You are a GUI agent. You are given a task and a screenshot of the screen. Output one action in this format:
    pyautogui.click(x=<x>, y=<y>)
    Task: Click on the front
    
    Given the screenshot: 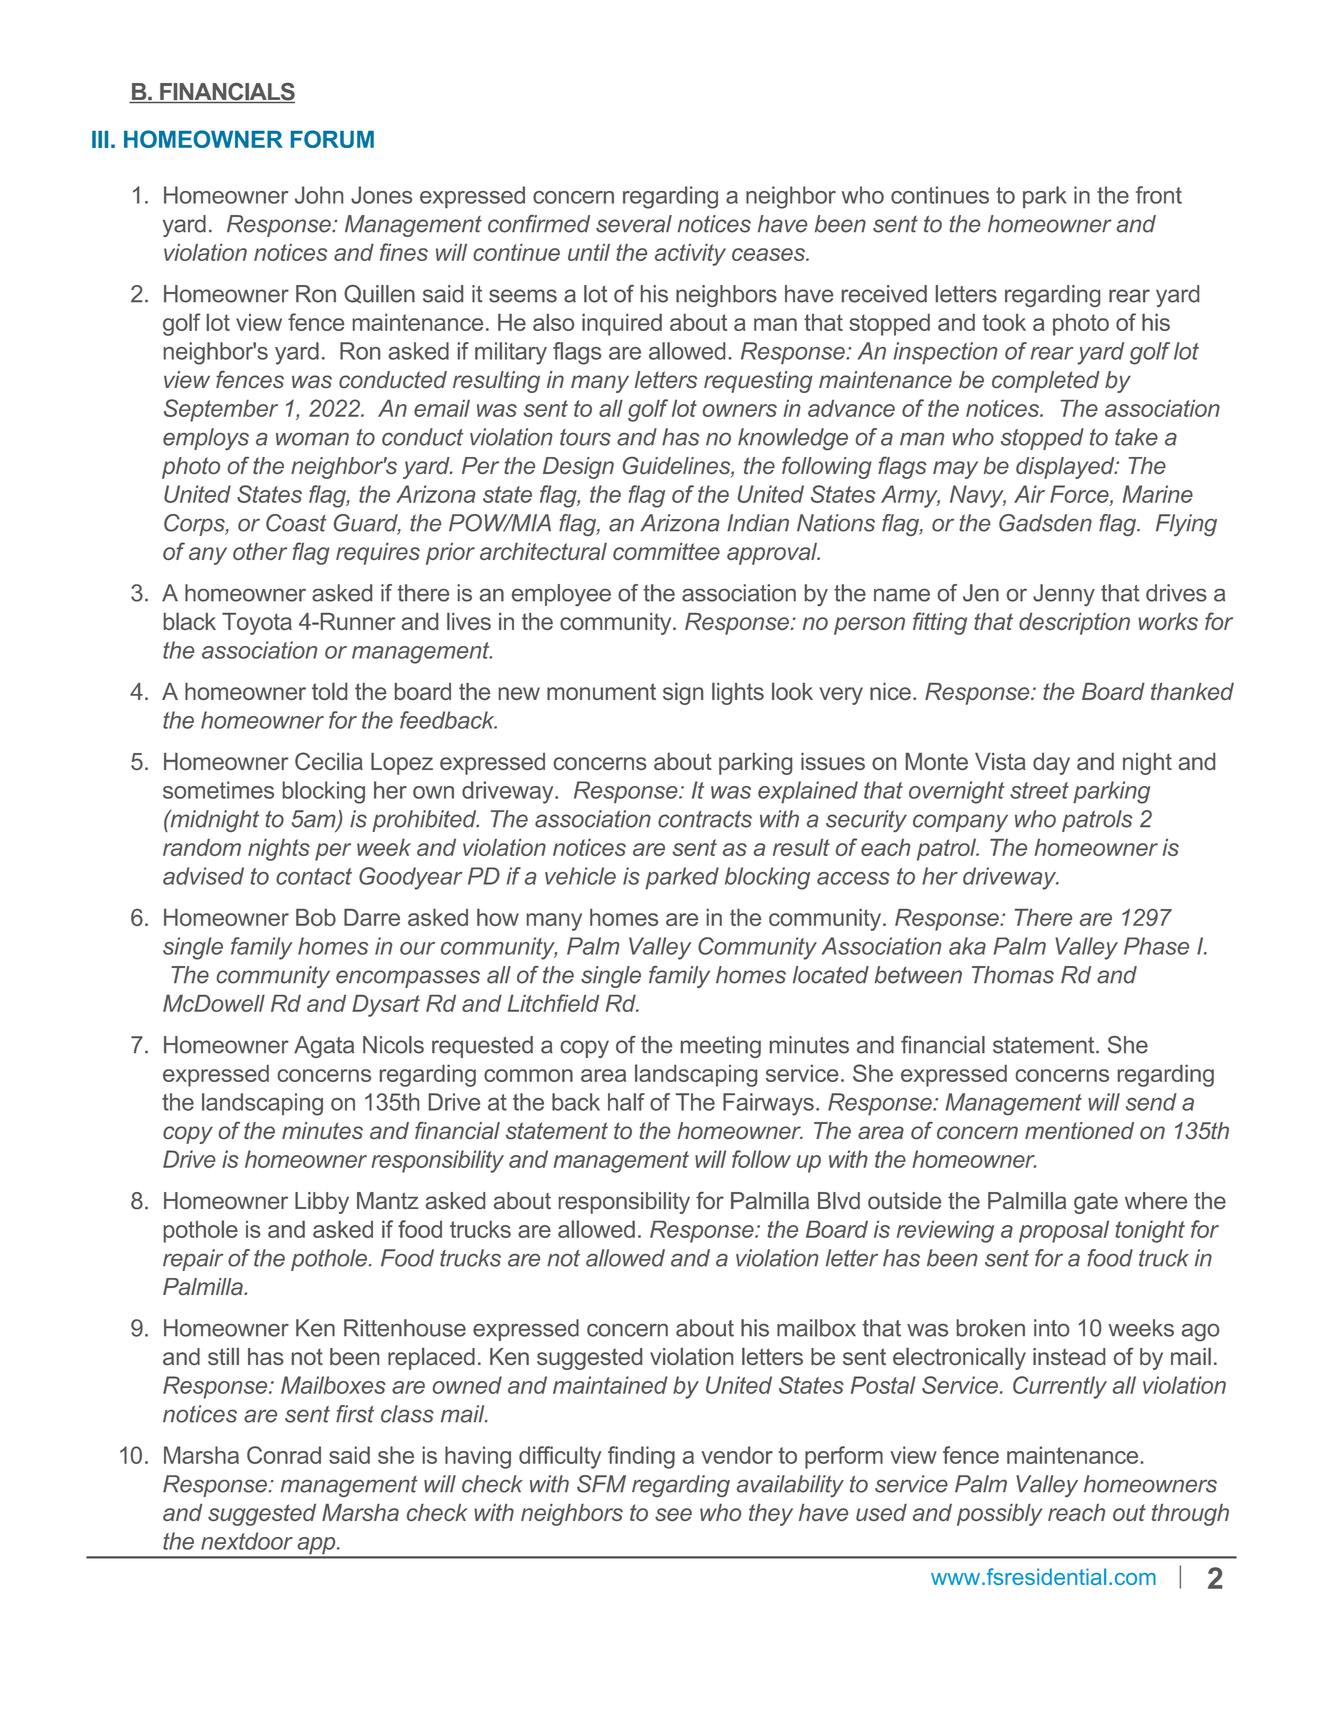 What is the action you would take?
    pyautogui.click(x=1159, y=195)
